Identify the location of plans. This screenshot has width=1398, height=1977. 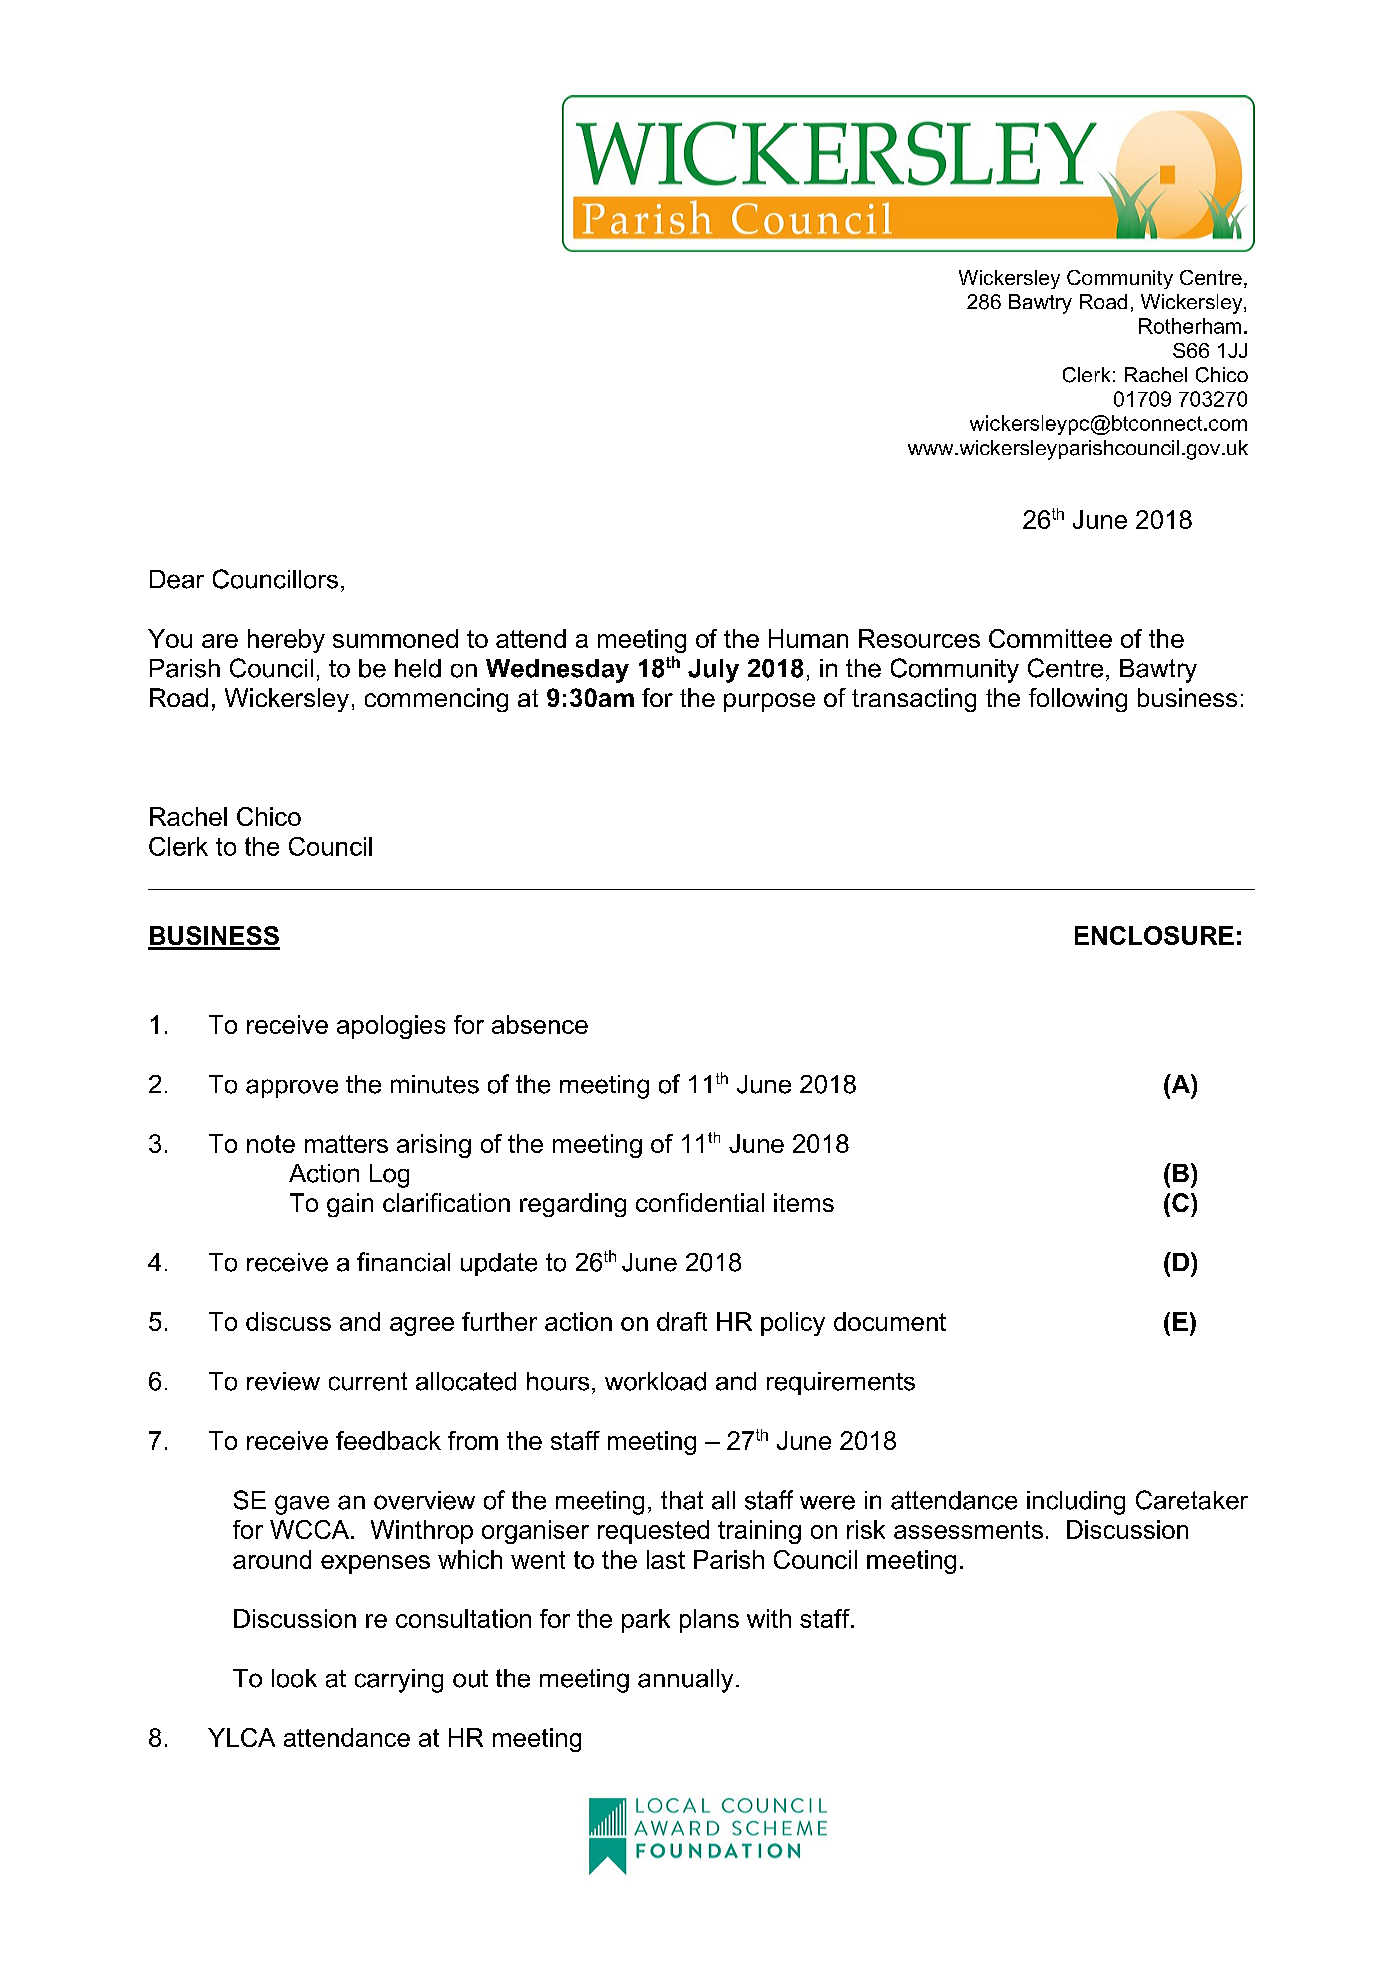
(709, 1621).
